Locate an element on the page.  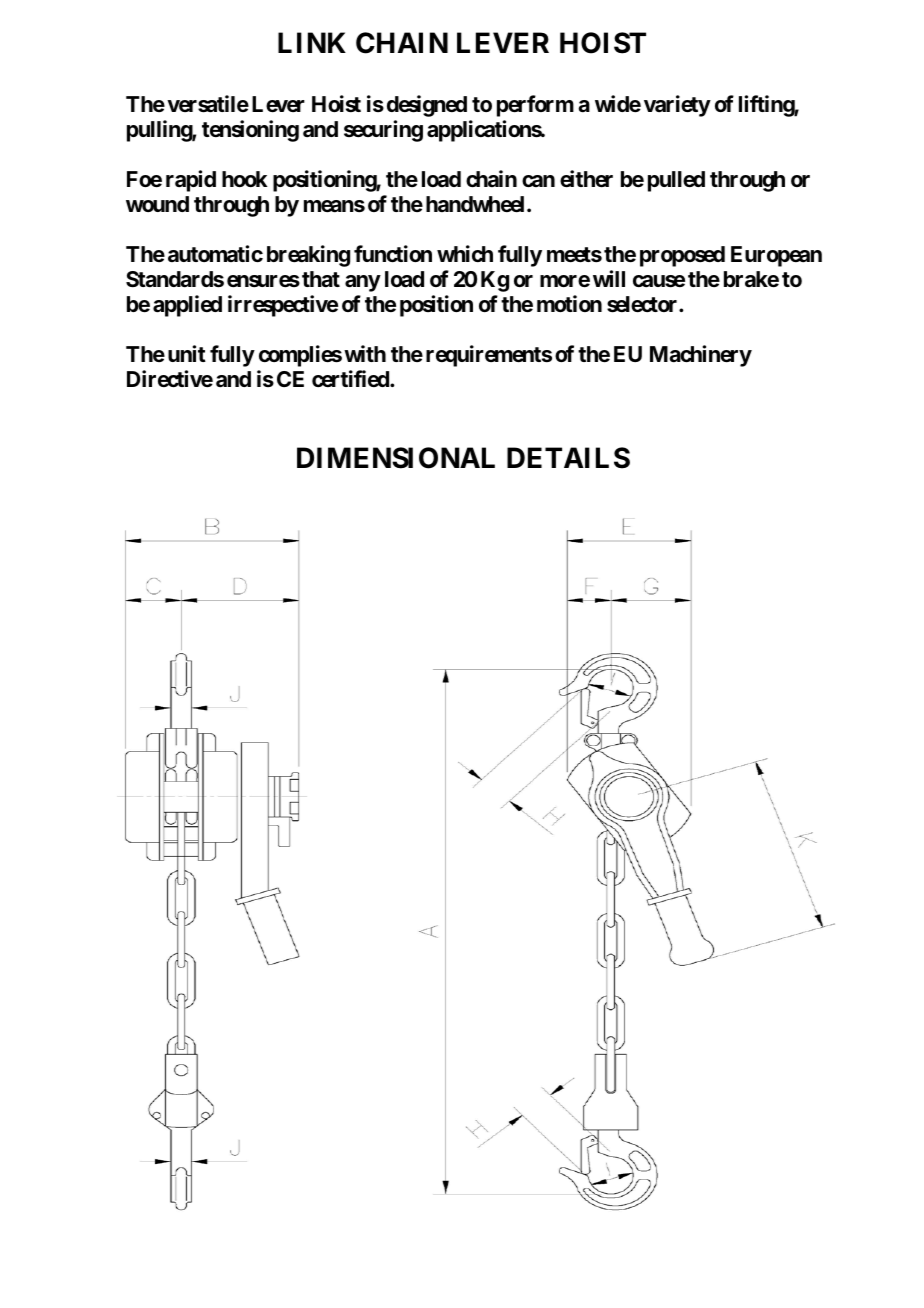
hook is located at coordinates (245, 179).
